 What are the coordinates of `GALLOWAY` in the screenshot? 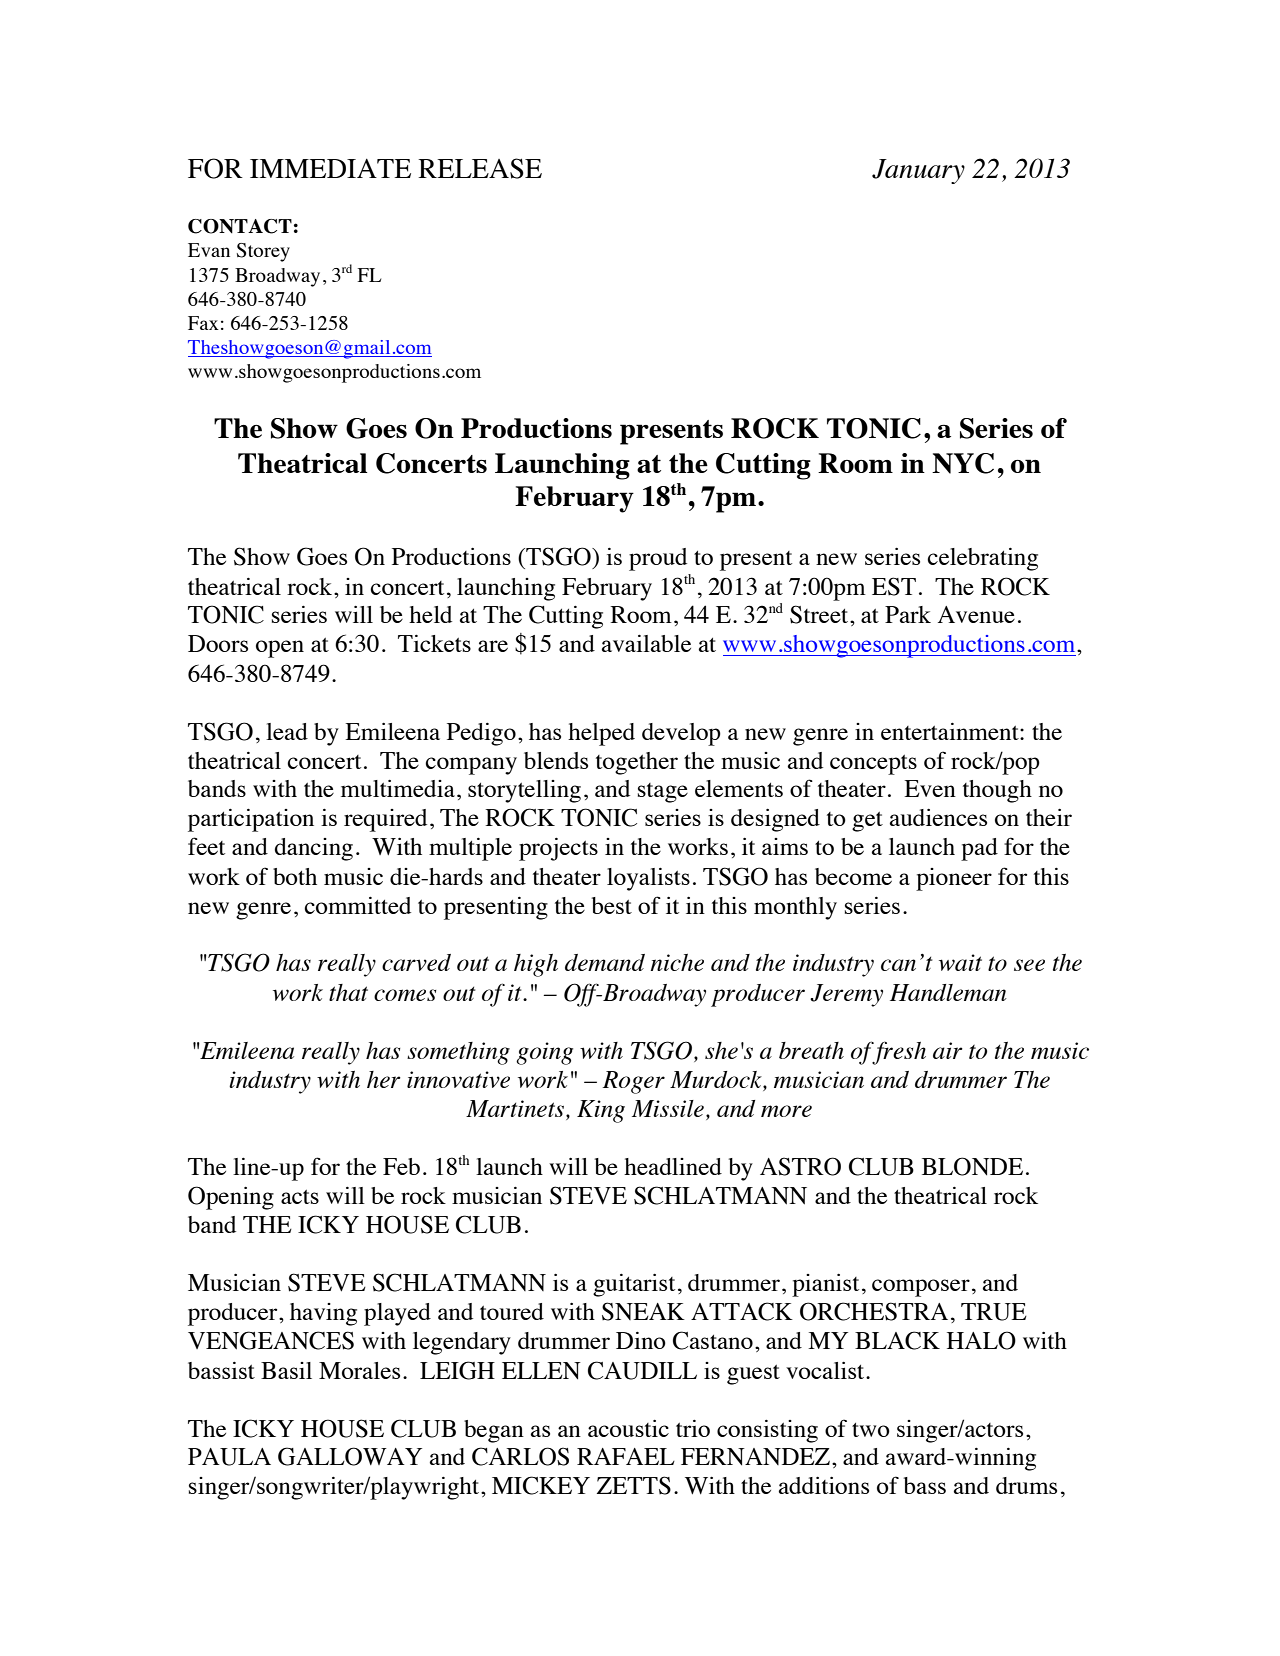 It's located at (350, 1456).
